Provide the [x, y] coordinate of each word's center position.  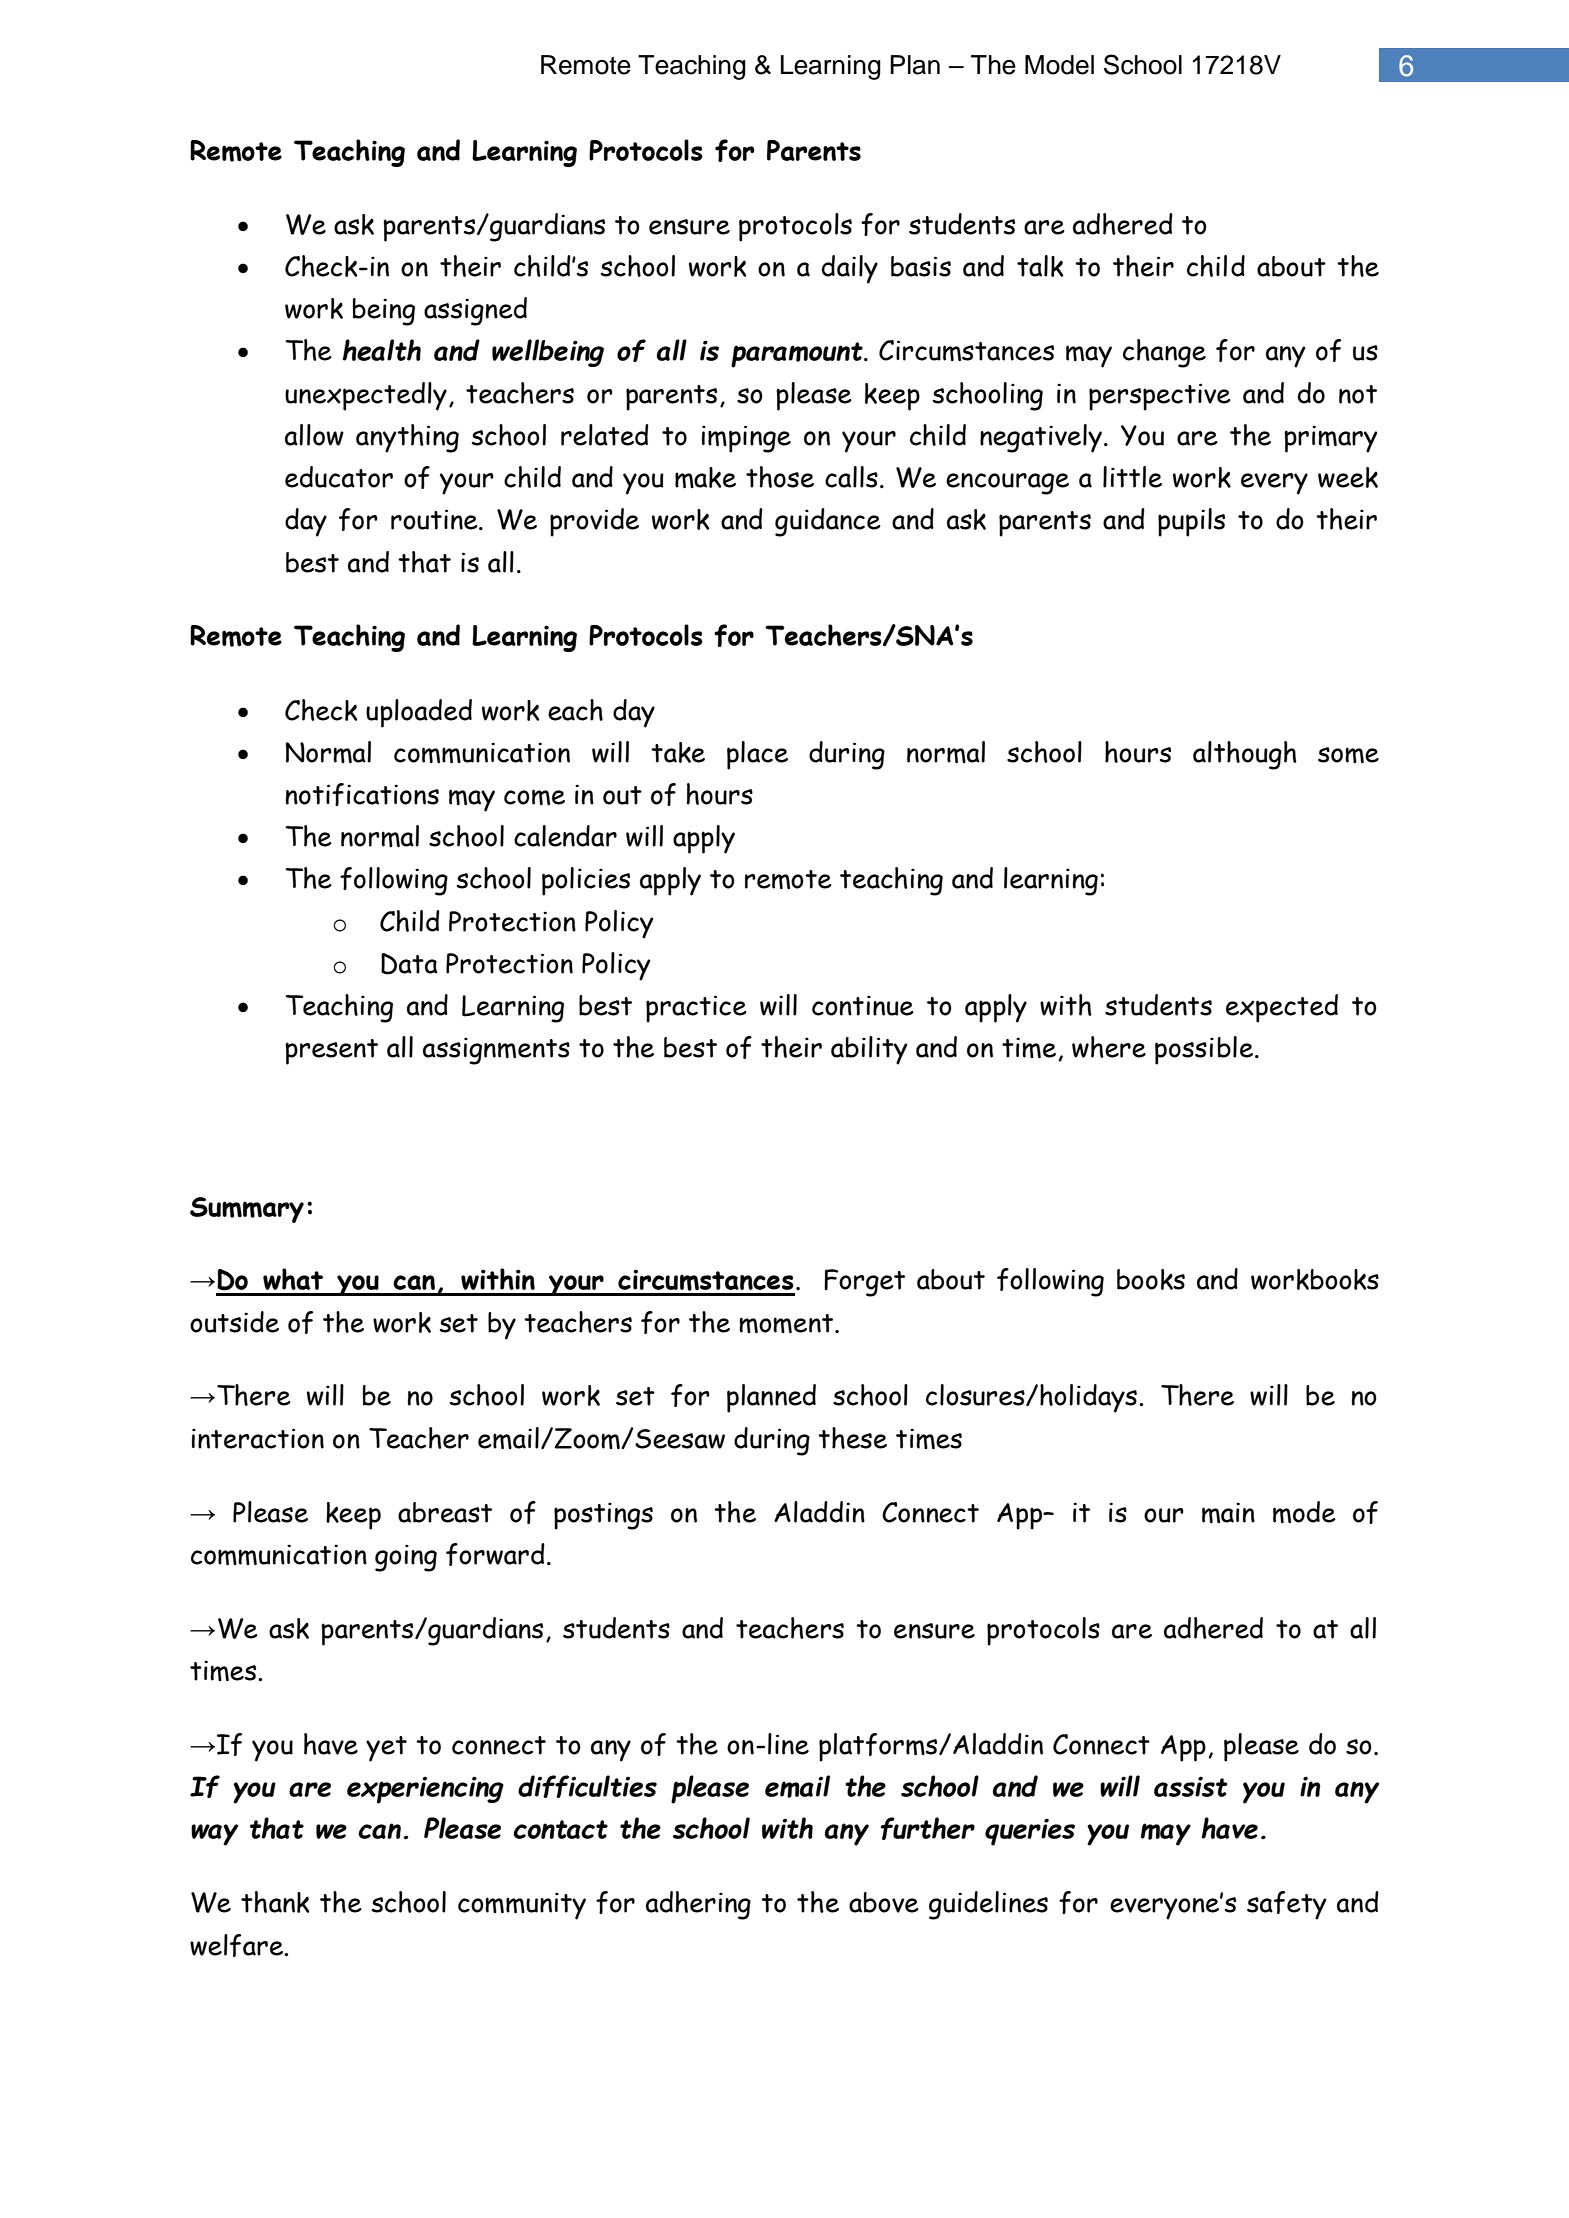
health [381, 350]
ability [869, 1050]
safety [1286, 1905]
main [1228, 1512]
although [1245, 755]
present [331, 1052]
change [1164, 353]
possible [1204, 1050]
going [406, 1558]
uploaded [419, 713]
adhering [698, 1905]
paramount [798, 355]
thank [275, 1902]
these [852, 1438]
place [757, 755]
